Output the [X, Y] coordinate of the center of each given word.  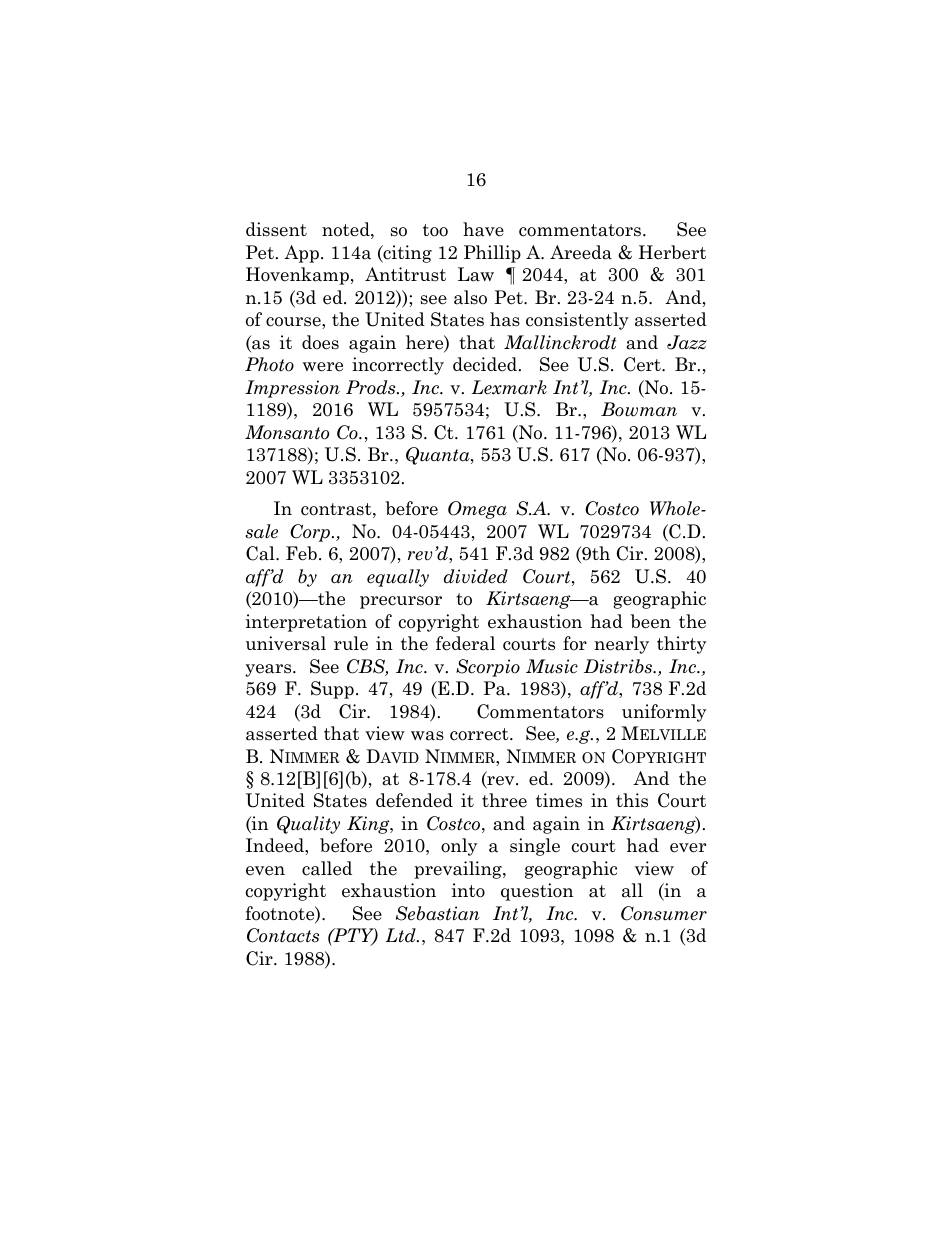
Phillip [492, 254]
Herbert [672, 252]
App [301, 254]
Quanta [439, 456]
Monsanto [287, 432]
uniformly [664, 713]
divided [476, 576]
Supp [332, 690]
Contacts [283, 935]
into [468, 890]
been [651, 621]
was [427, 736]
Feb [301, 553]
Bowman [639, 409]
